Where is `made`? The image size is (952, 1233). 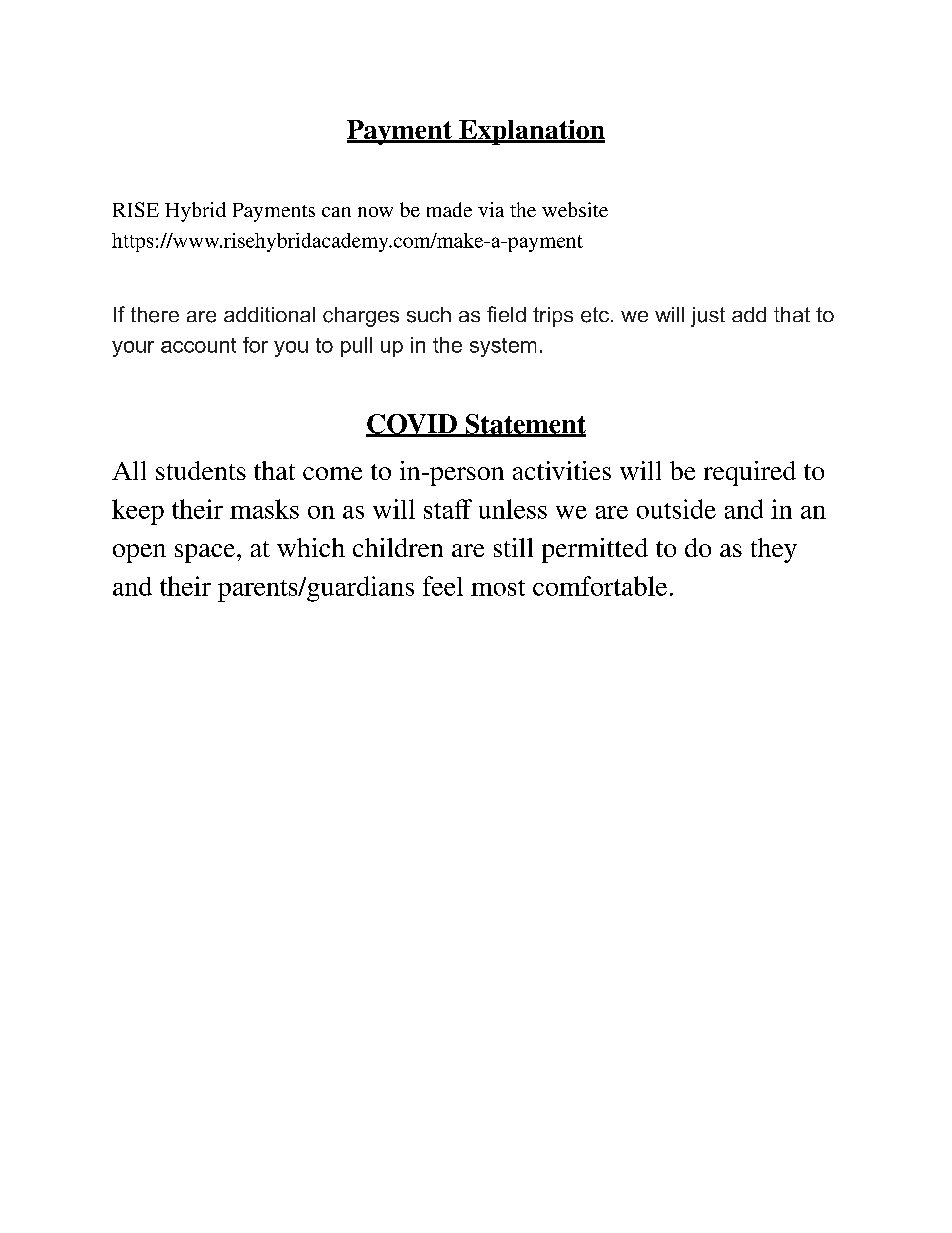
made is located at coordinates (449, 209).
